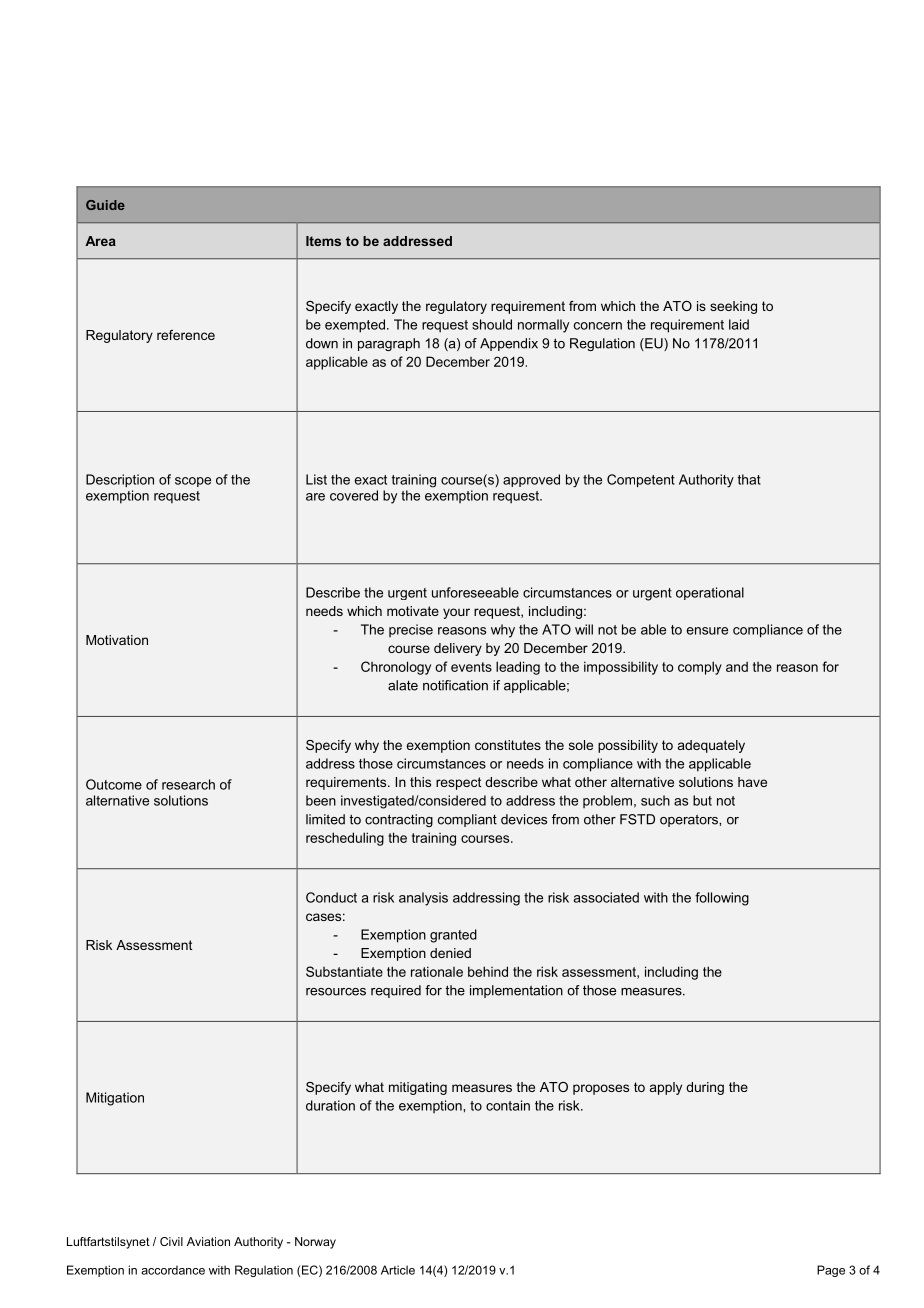 The width and height of the image is (924, 1308). What do you see at coordinates (831, 1271) in the image?
I see `Page` at bounding box center [831, 1271].
